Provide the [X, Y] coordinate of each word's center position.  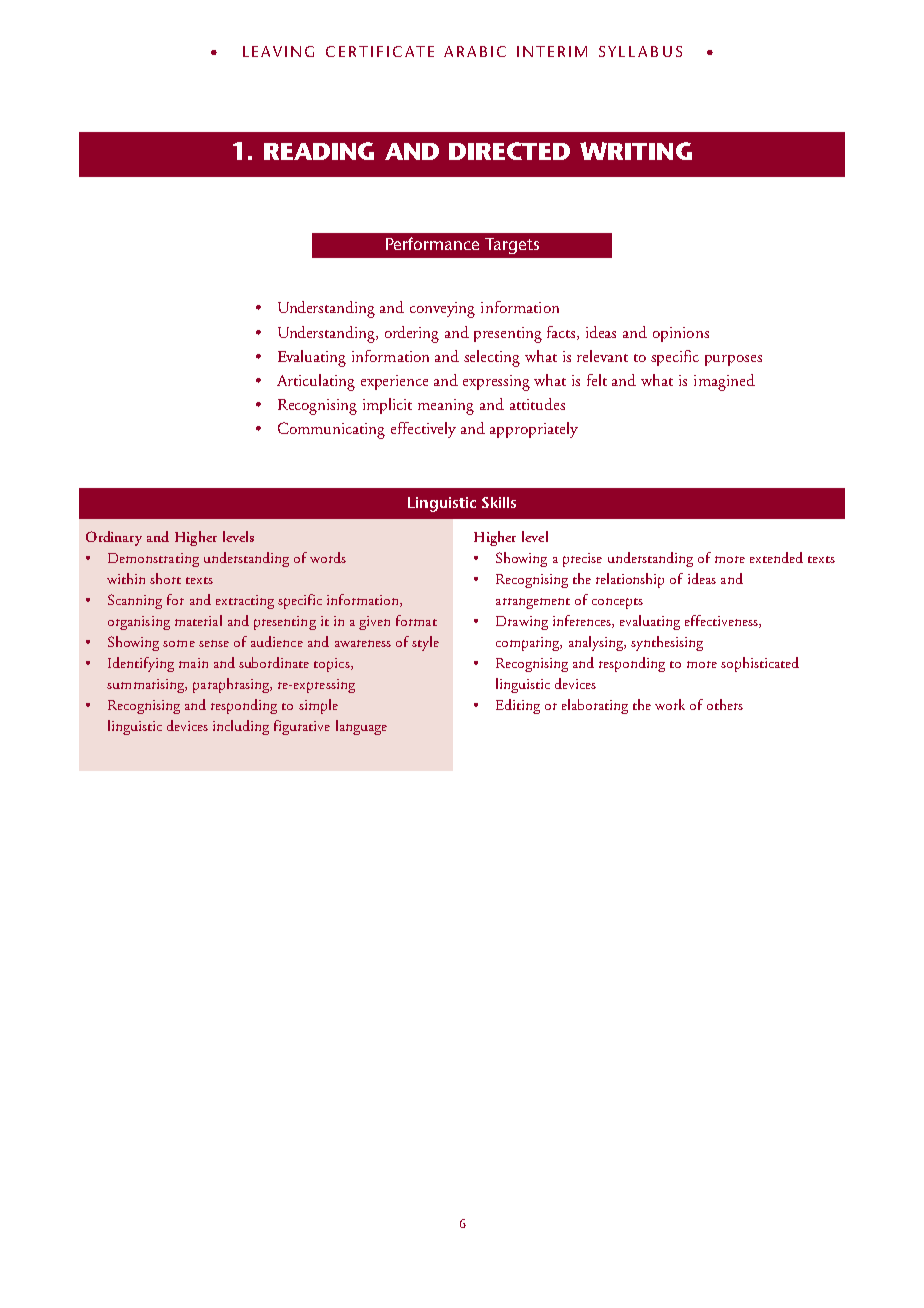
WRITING [636, 151]
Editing [518, 706]
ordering [412, 334]
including [241, 727]
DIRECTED [509, 151]
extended [776, 557]
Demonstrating [153, 560]
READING [319, 151]
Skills [499, 502]
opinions [681, 334]
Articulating [316, 382]
